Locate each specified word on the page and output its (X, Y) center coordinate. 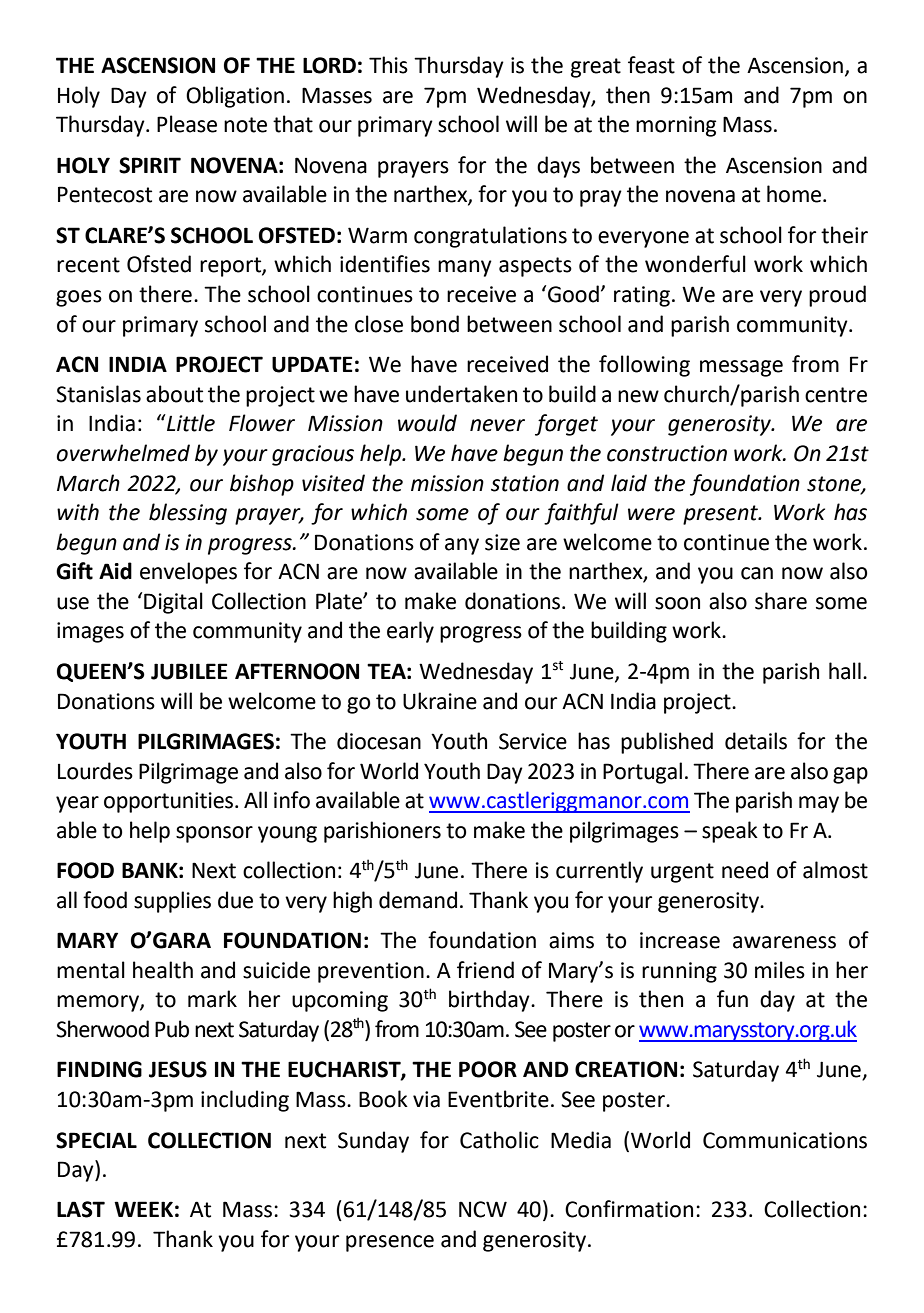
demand (418, 900)
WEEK (143, 1209)
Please (187, 124)
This (388, 65)
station (525, 483)
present (721, 515)
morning (676, 126)
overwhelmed (123, 453)
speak (730, 832)
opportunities (170, 802)
